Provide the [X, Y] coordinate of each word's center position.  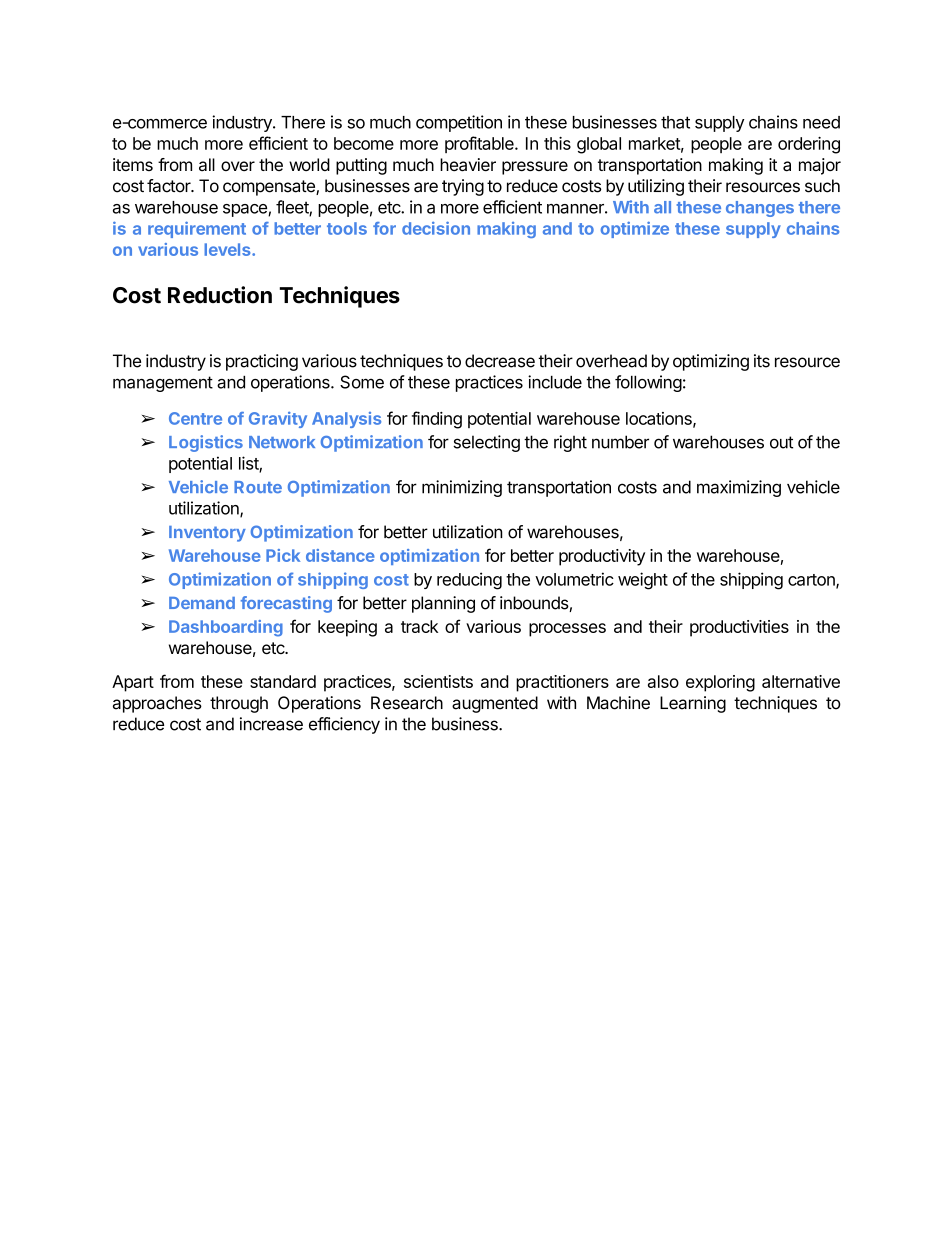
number [620, 442]
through [239, 704]
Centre [195, 418]
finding [437, 420]
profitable [480, 144]
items [133, 164]
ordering [809, 145]
